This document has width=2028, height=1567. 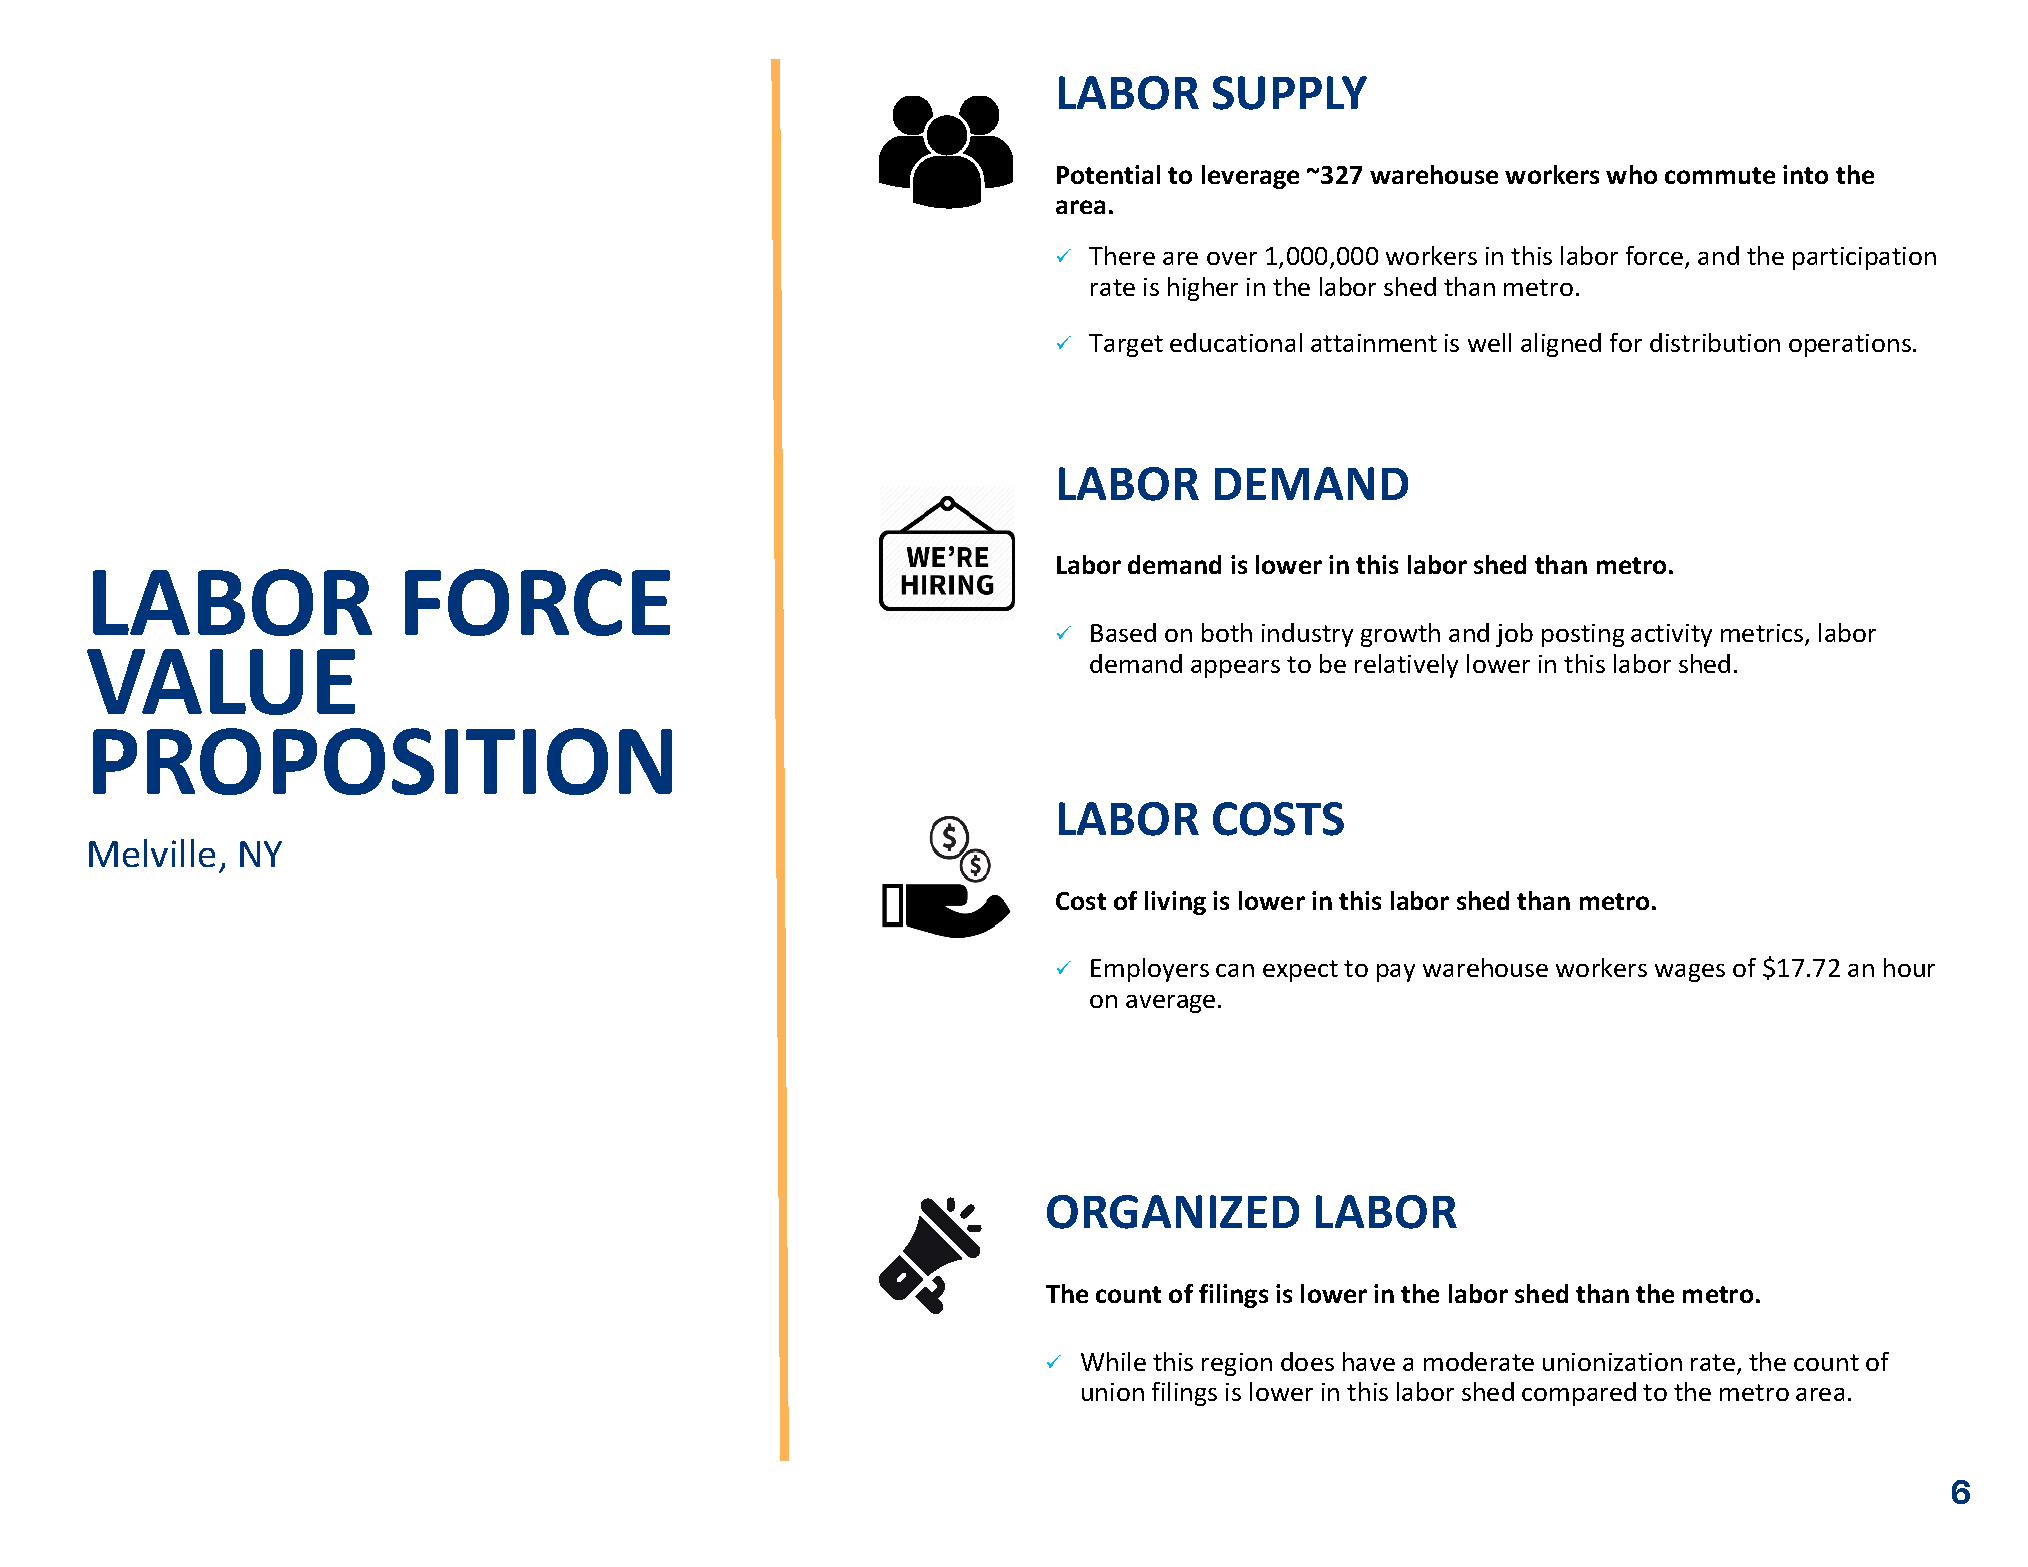 I want to click on While, so click(x=1113, y=1361).
